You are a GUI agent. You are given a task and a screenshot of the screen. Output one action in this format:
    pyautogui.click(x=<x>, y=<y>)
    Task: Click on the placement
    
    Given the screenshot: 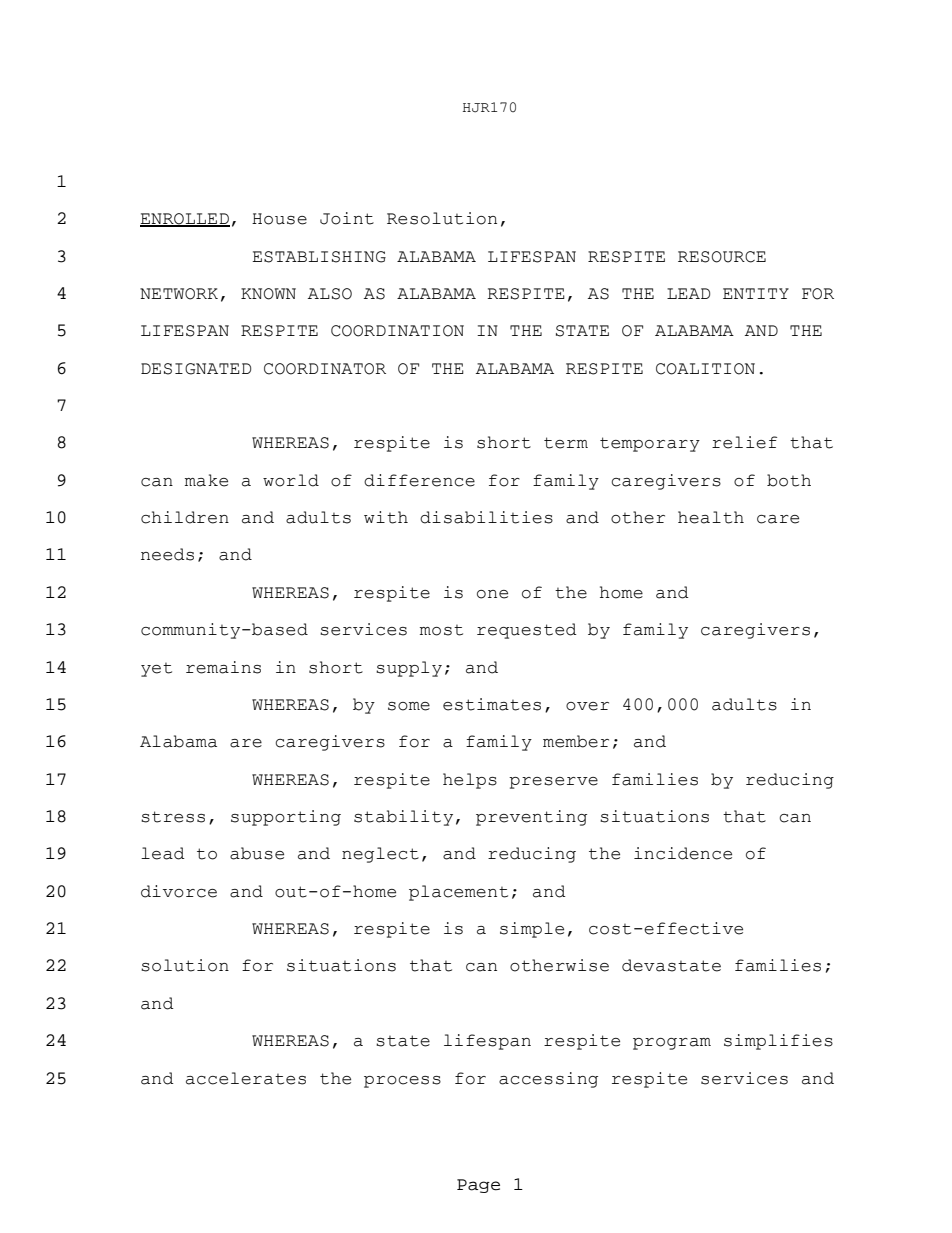 What is the action you would take?
    pyautogui.click(x=458, y=893)
